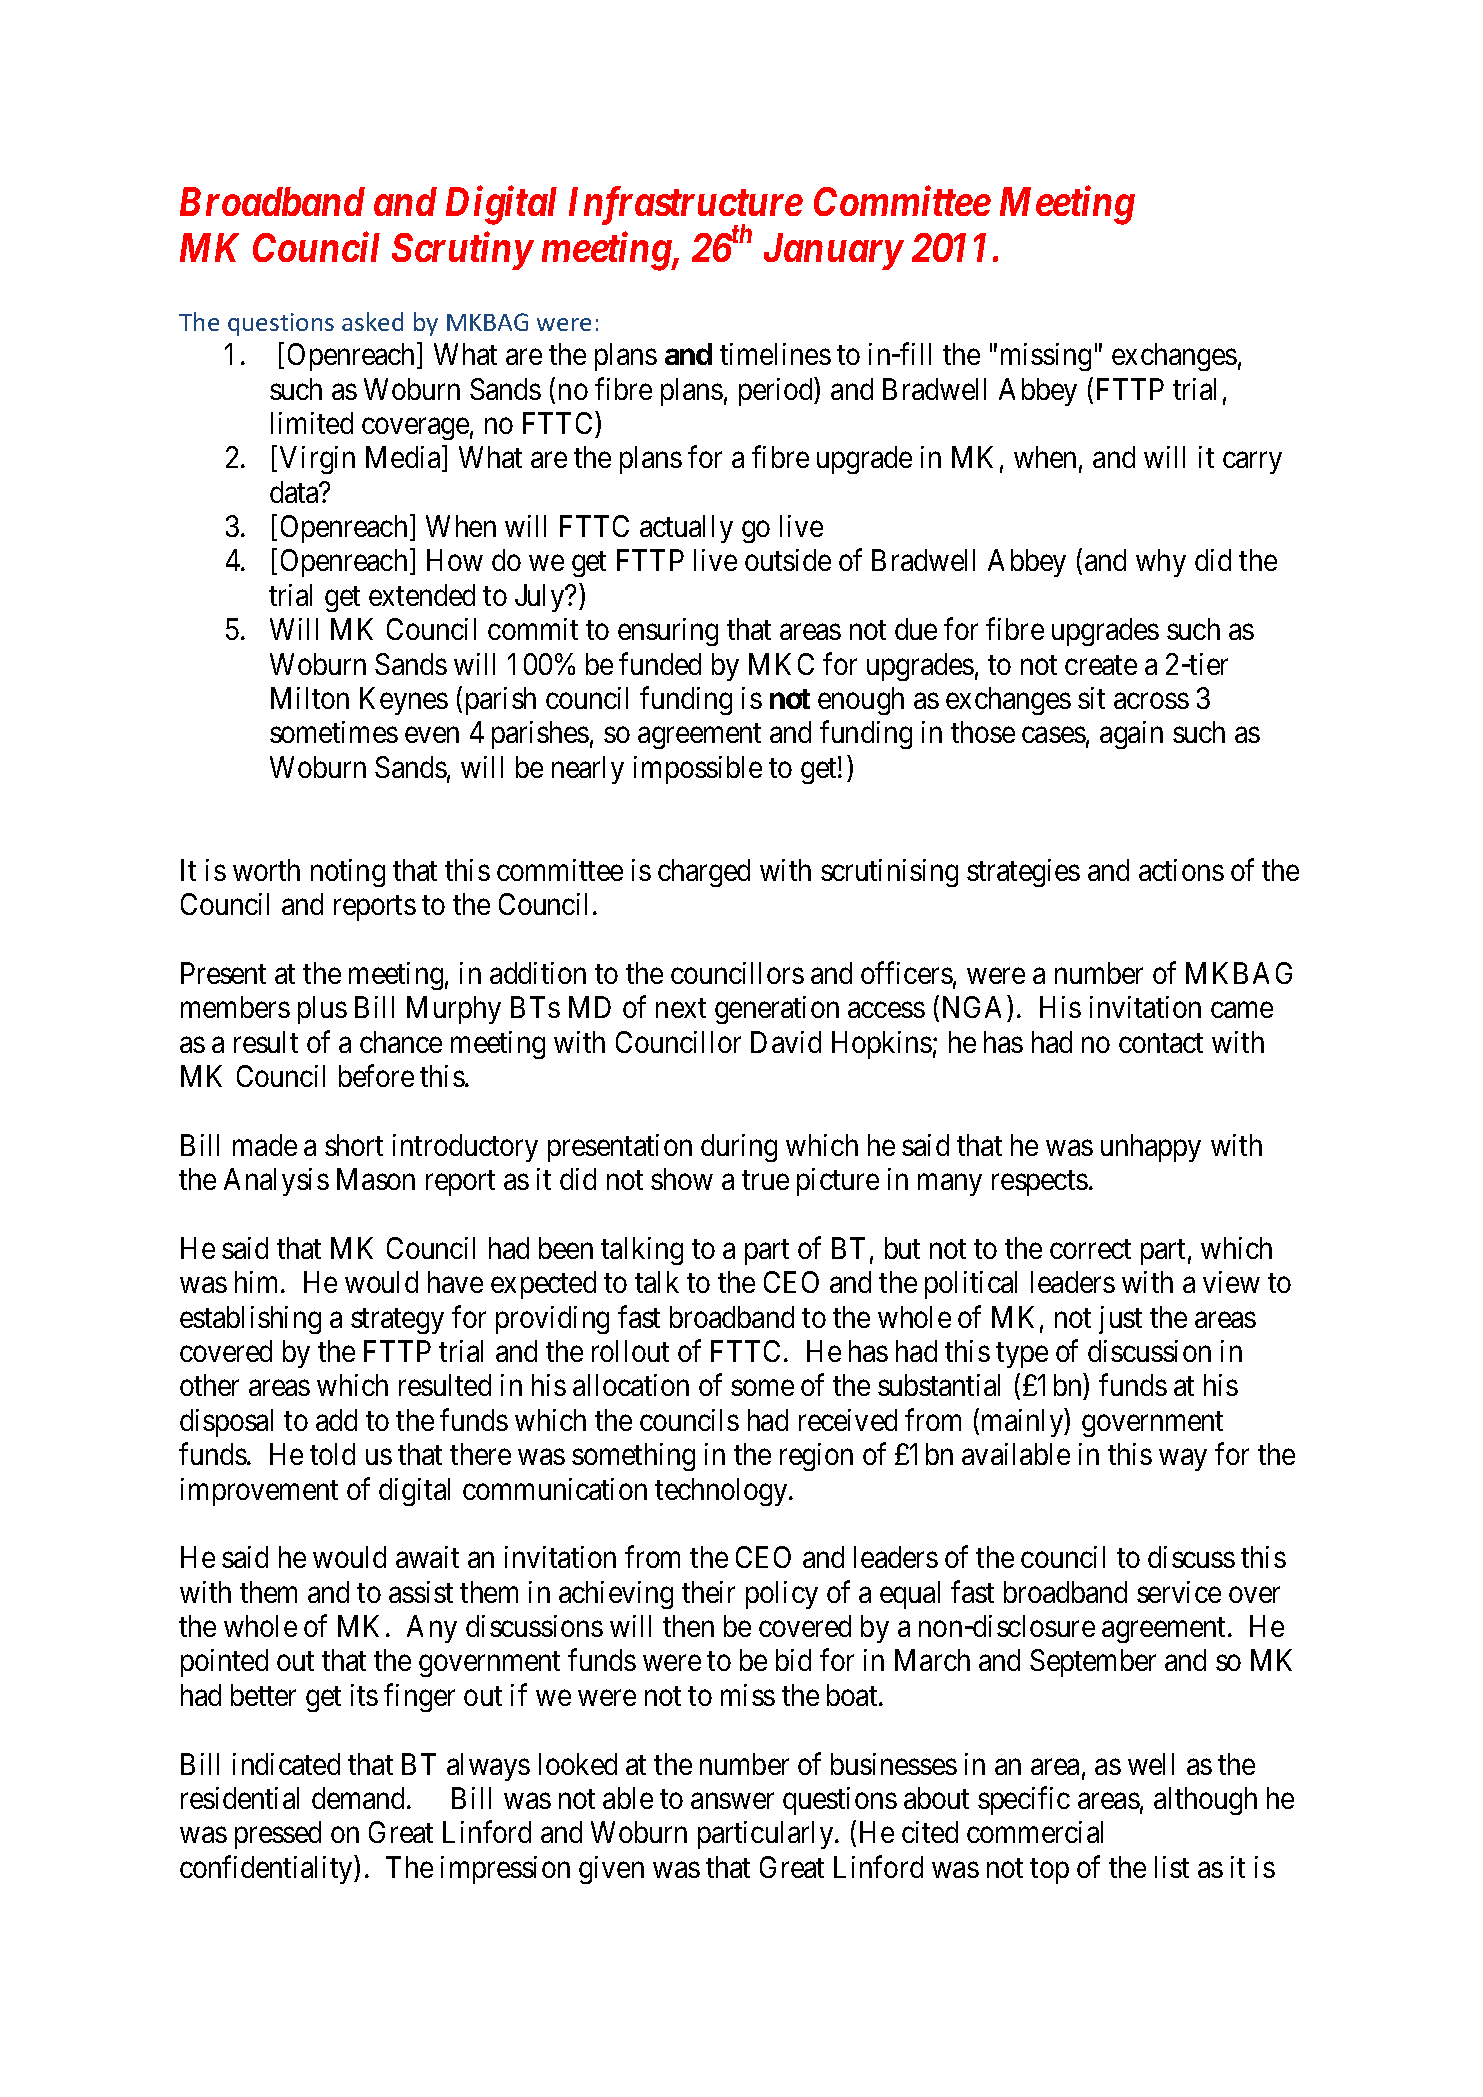 The image size is (1483, 2097). Describe the element at coordinates (1172, 1867) in the page. I see `list` at that location.
